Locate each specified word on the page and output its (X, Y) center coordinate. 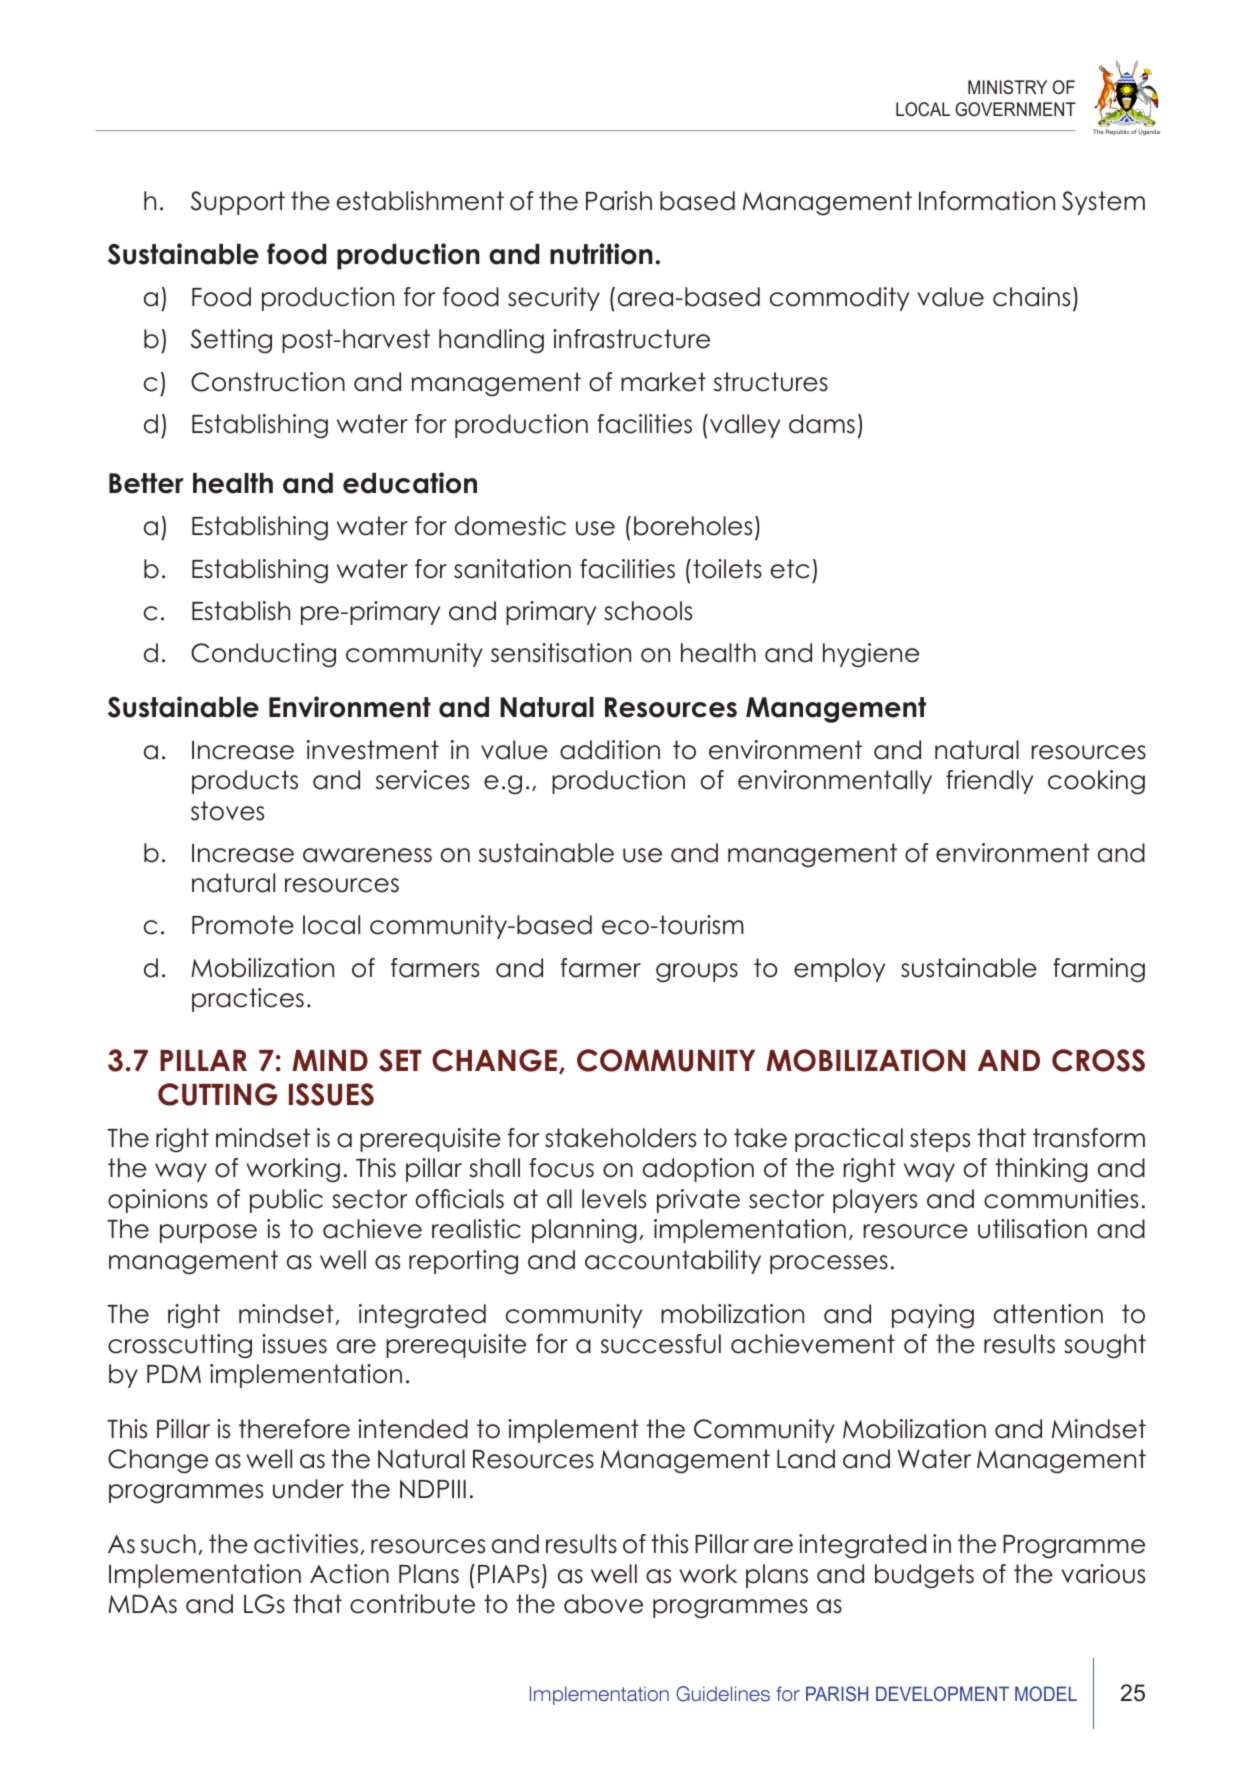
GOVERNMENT (1015, 109)
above (603, 1604)
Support (238, 203)
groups (697, 973)
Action (349, 1574)
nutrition (601, 254)
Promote (243, 925)
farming (1099, 970)
